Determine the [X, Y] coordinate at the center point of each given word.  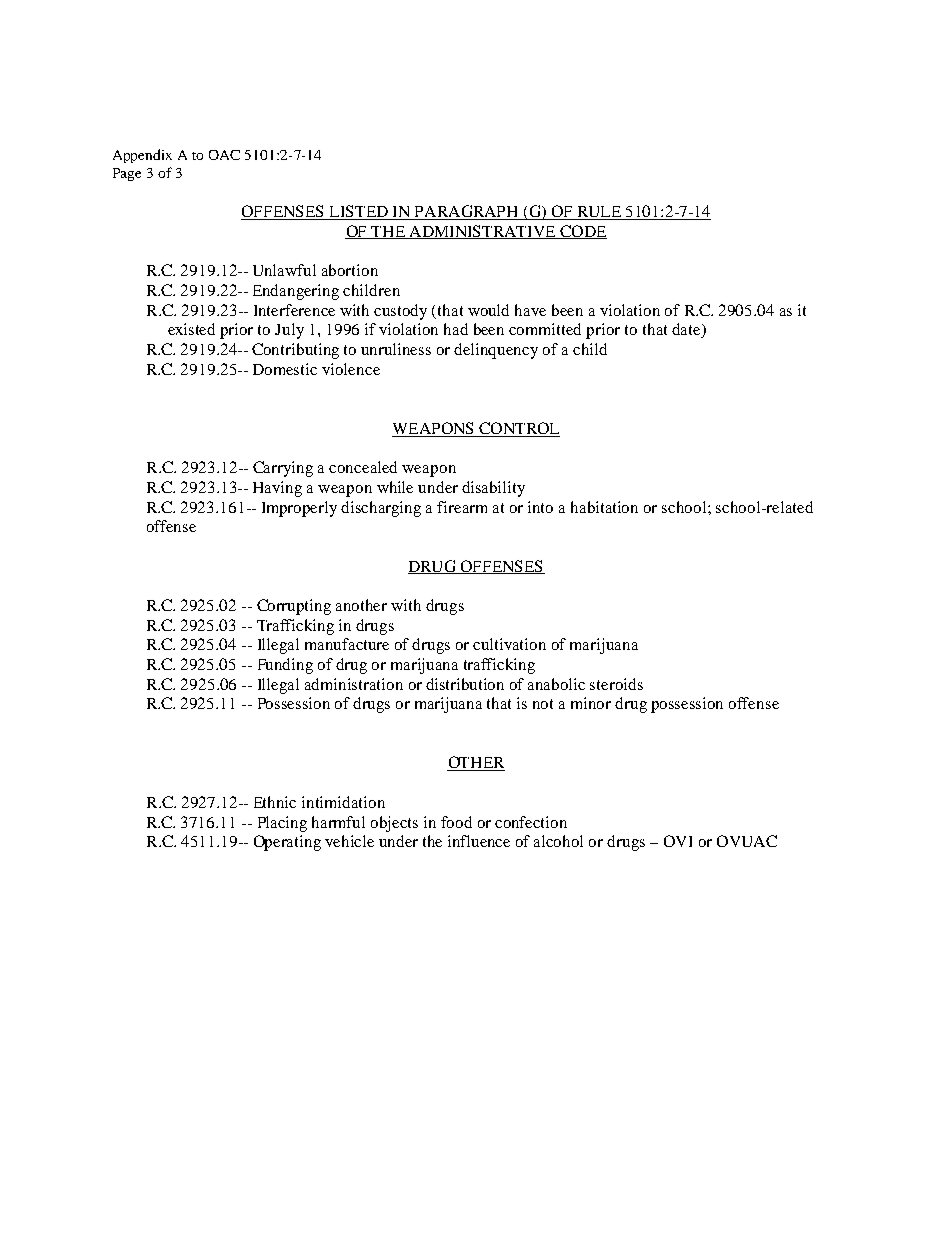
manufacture [347, 644]
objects [394, 824]
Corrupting [294, 607]
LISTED [358, 212]
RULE [599, 213]
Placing [282, 824]
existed [191, 329]
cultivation [509, 644]
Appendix [142, 156]
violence [351, 369]
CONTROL [518, 429]
